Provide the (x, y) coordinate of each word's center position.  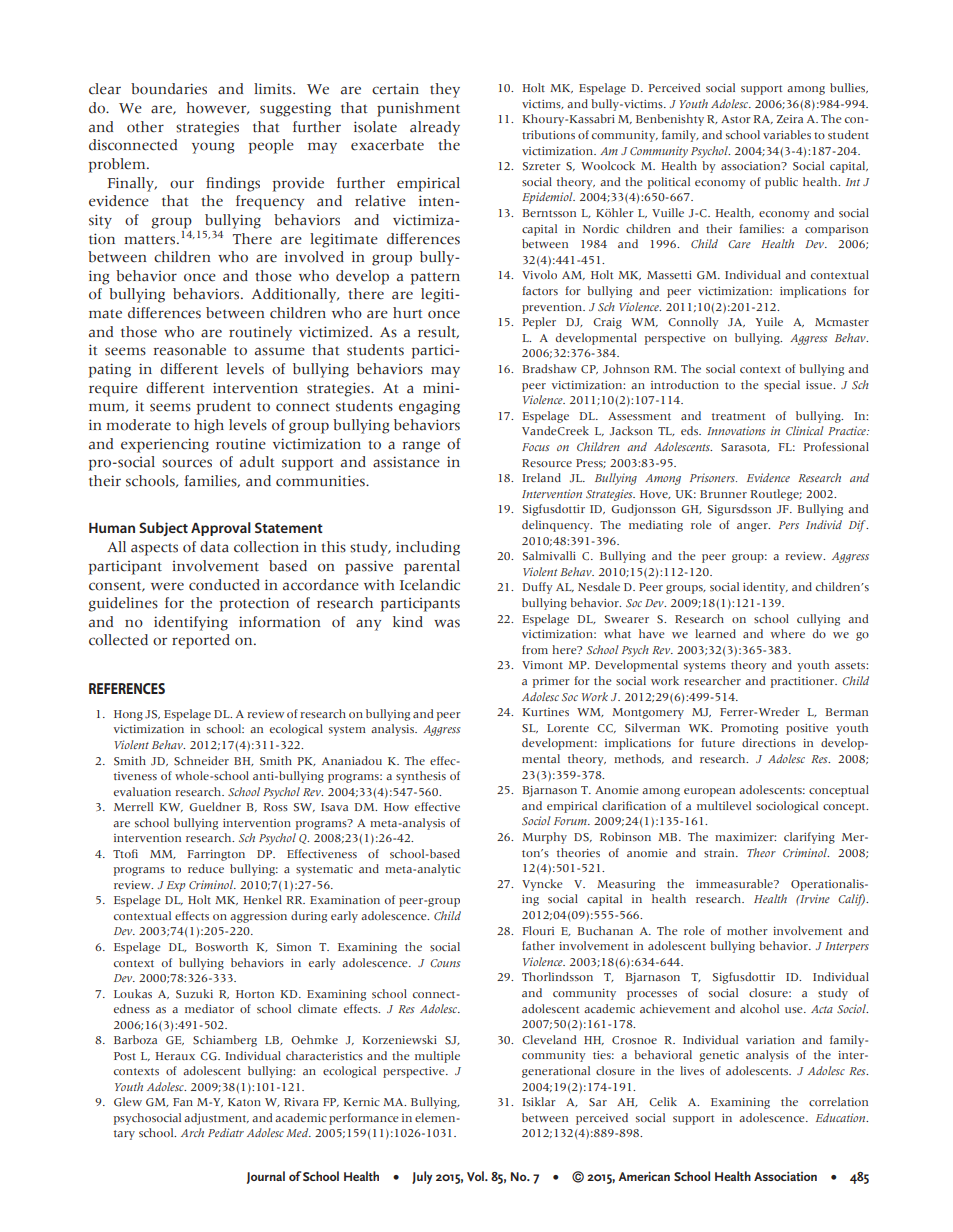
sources (187, 463)
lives (692, 1071)
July (422, 1177)
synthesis (421, 777)
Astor (736, 119)
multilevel (724, 805)
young (213, 148)
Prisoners (713, 477)
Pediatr (226, 1132)
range (421, 447)
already (435, 128)
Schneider (201, 761)
